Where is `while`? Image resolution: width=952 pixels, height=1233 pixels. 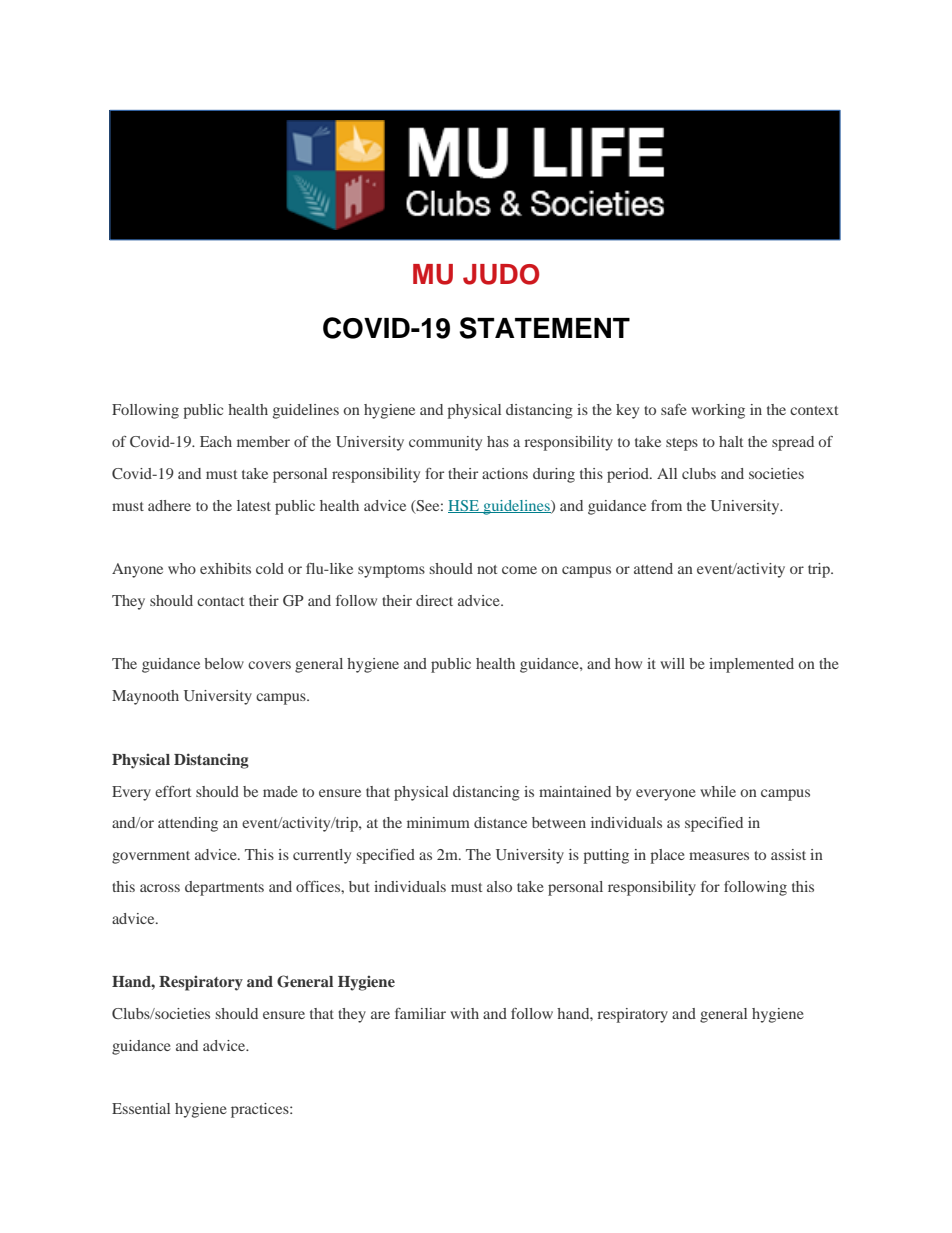
while is located at coordinates (718, 791).
